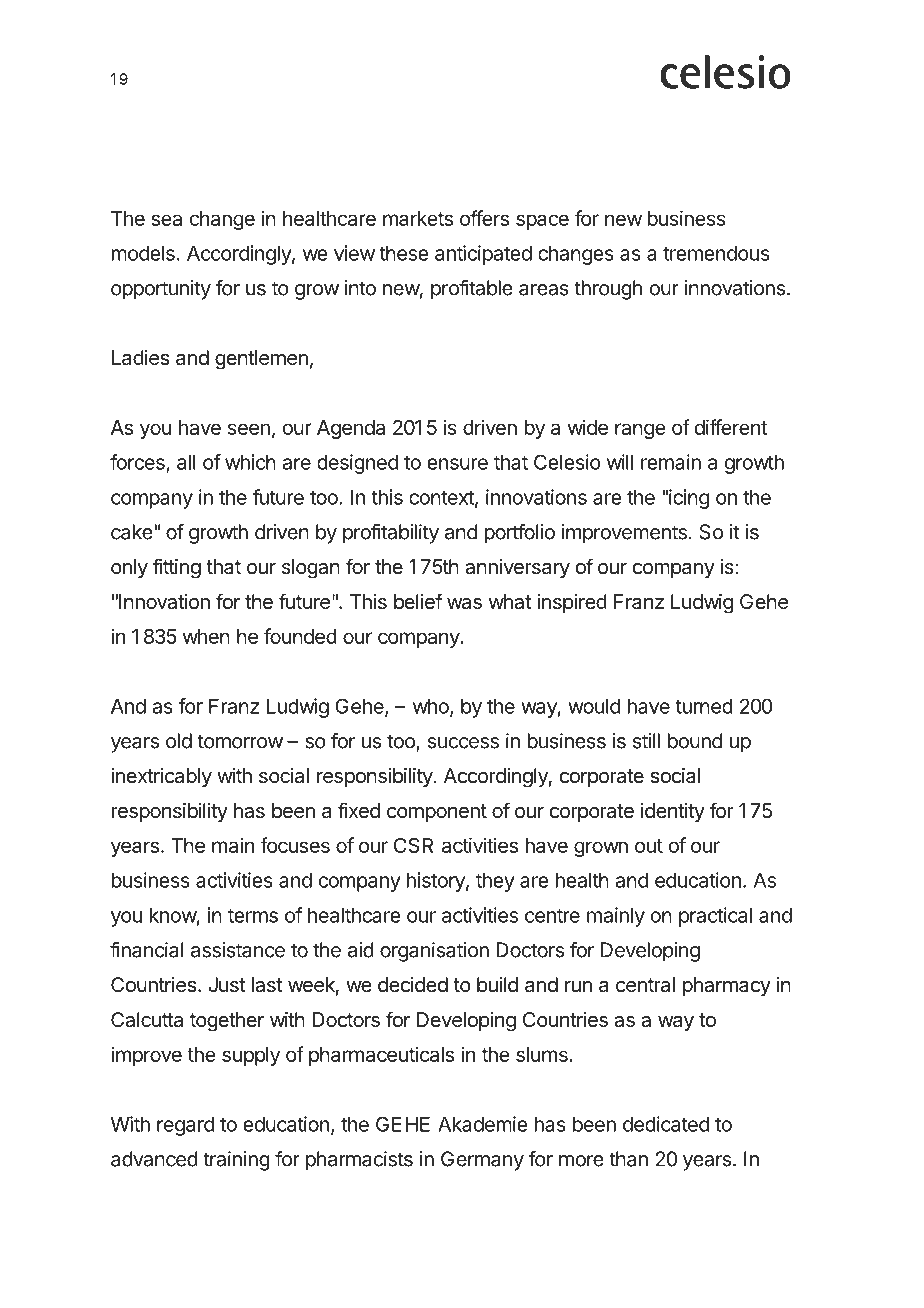 Image resolution: width=924 pixels, height=1308 pixels. Describe the element at coordinates (185, 1126) in the image. I see `regard` at that location.
